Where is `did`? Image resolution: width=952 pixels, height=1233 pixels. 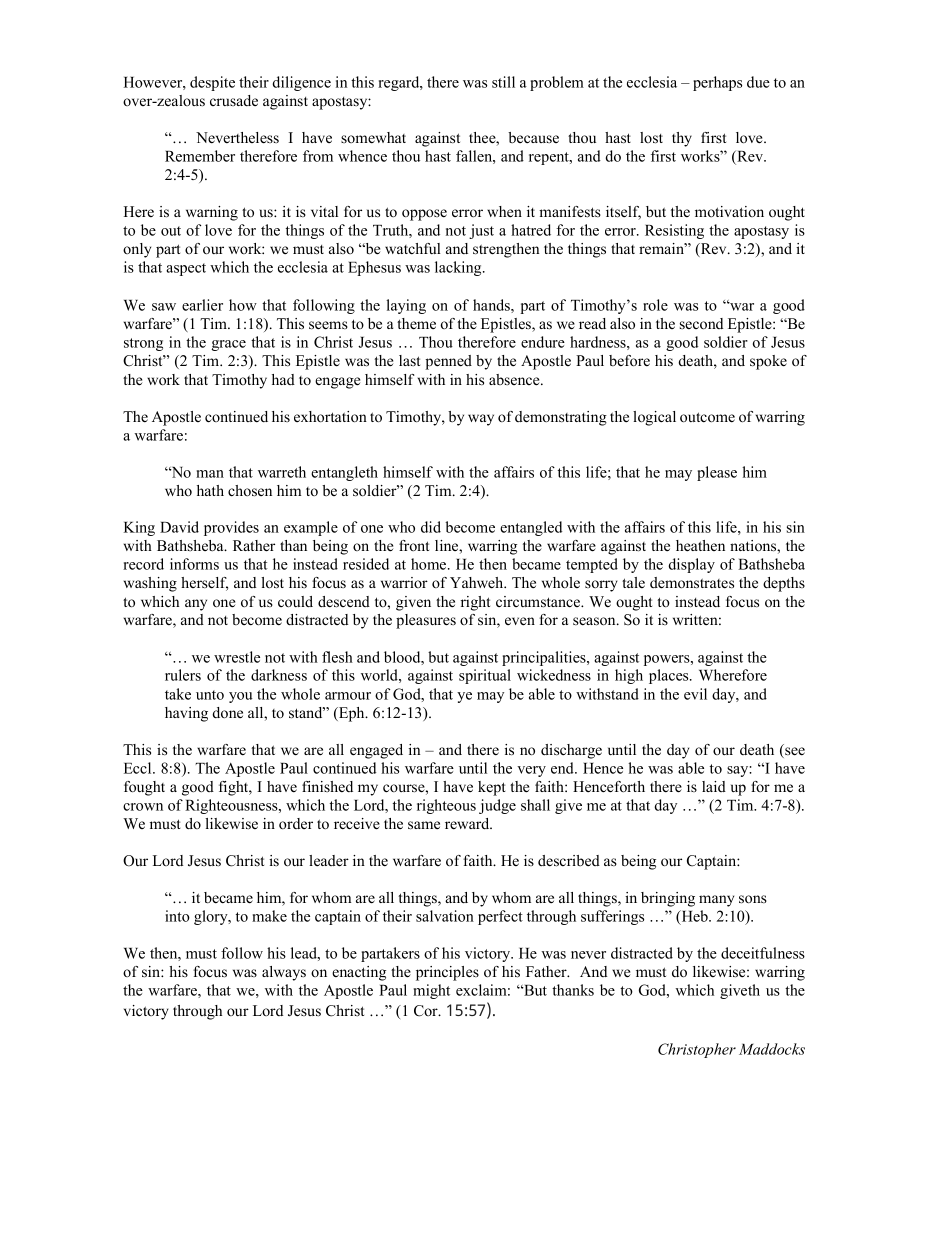
did is located at coordinates (431, 527).
